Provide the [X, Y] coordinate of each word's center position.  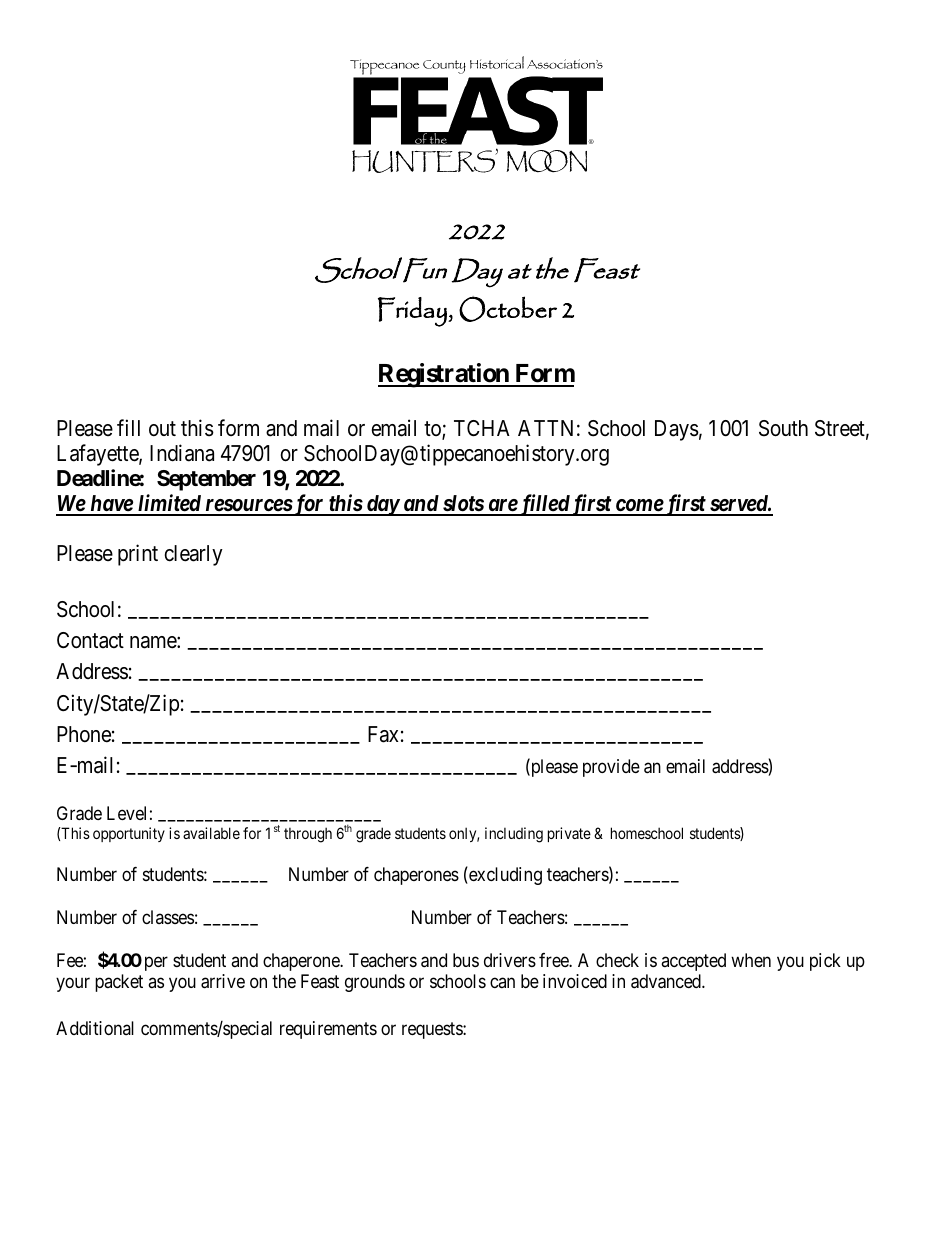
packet [119, 983]
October [508, 309]
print [138, 555]
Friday [413, 312]
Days [677, 430]
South [783, 428]
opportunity [129, 834]
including [514, 835]
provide [611, 768]
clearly [193, 555]
